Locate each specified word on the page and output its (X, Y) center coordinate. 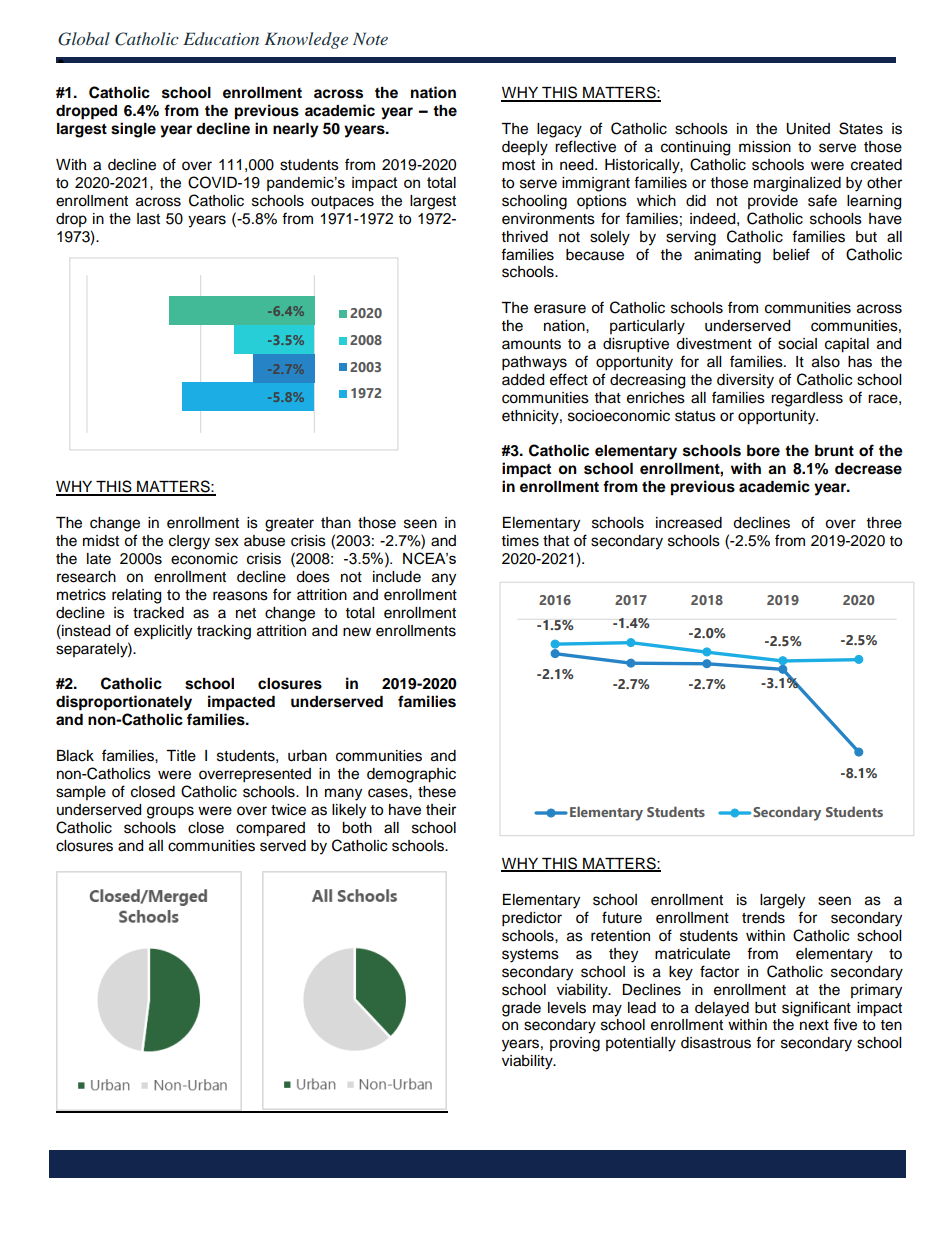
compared (270, 829)
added (523, 380)
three (884, 523)
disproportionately (124, 703)
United (808, 129)
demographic (411, 775)
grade (521, 1009)
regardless (807, 399)
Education (221, 38)
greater (289, 525)
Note (370, 38)
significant (816, 1009)
